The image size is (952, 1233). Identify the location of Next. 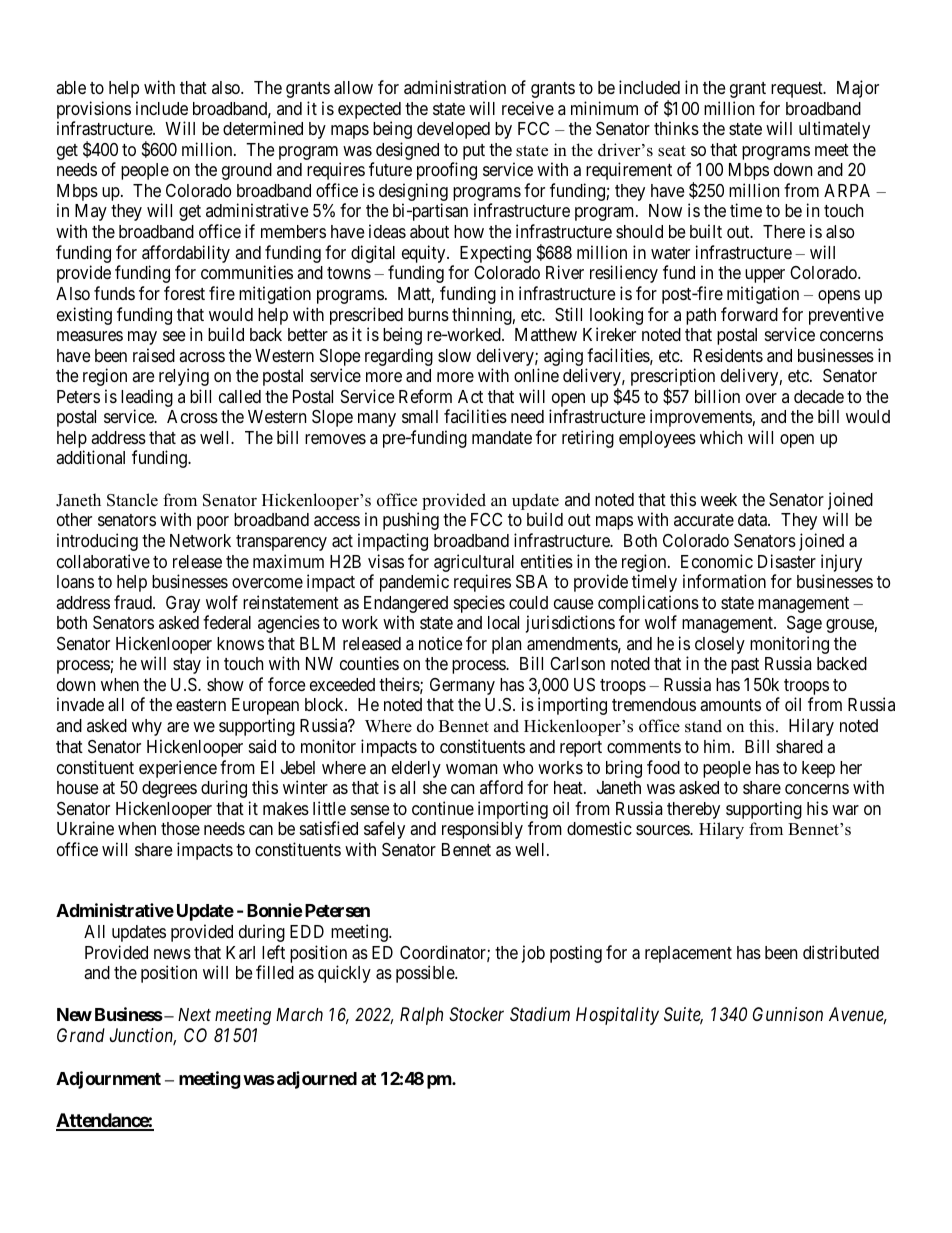
(194, 1014).
